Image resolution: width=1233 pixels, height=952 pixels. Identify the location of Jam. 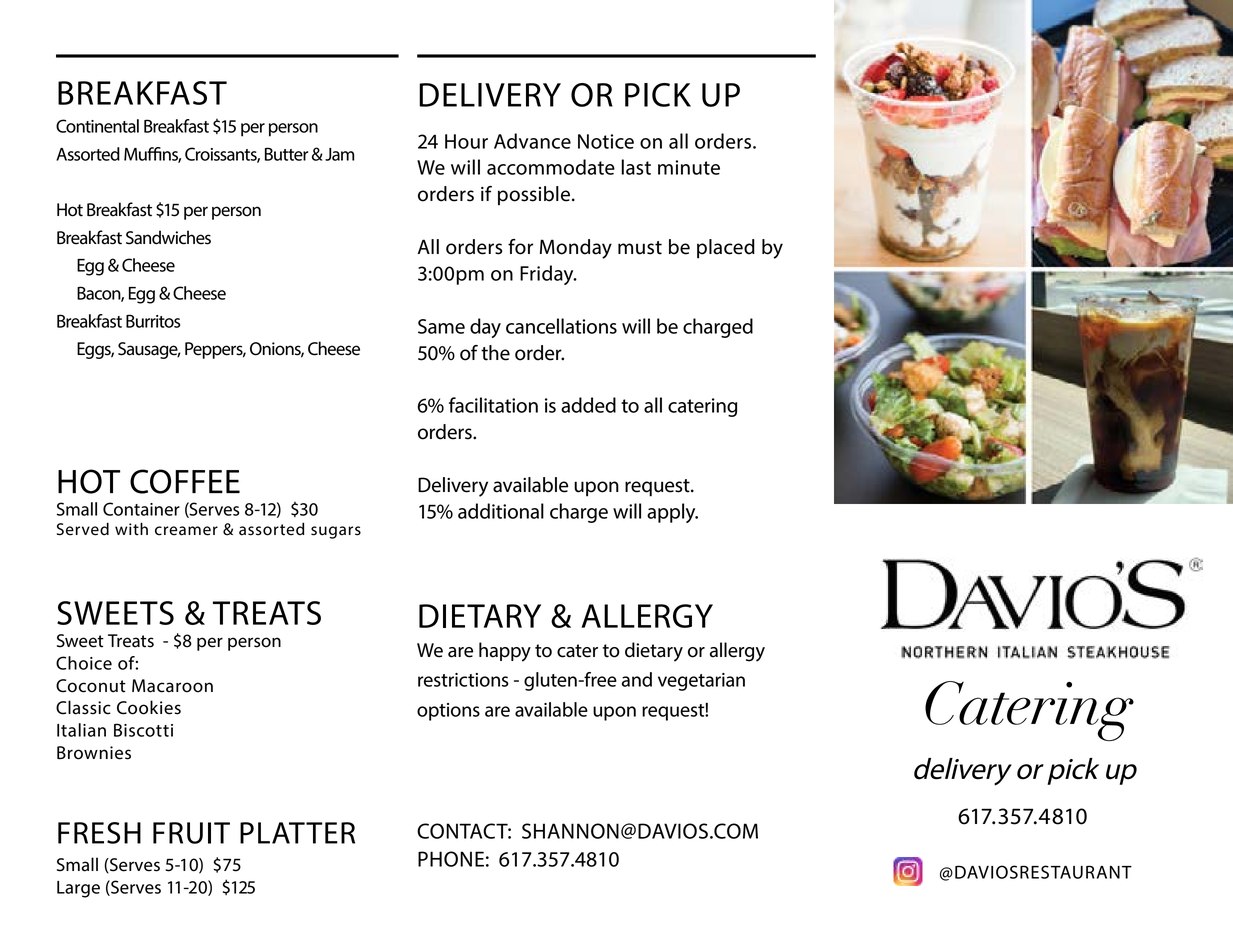
(339, 154).
